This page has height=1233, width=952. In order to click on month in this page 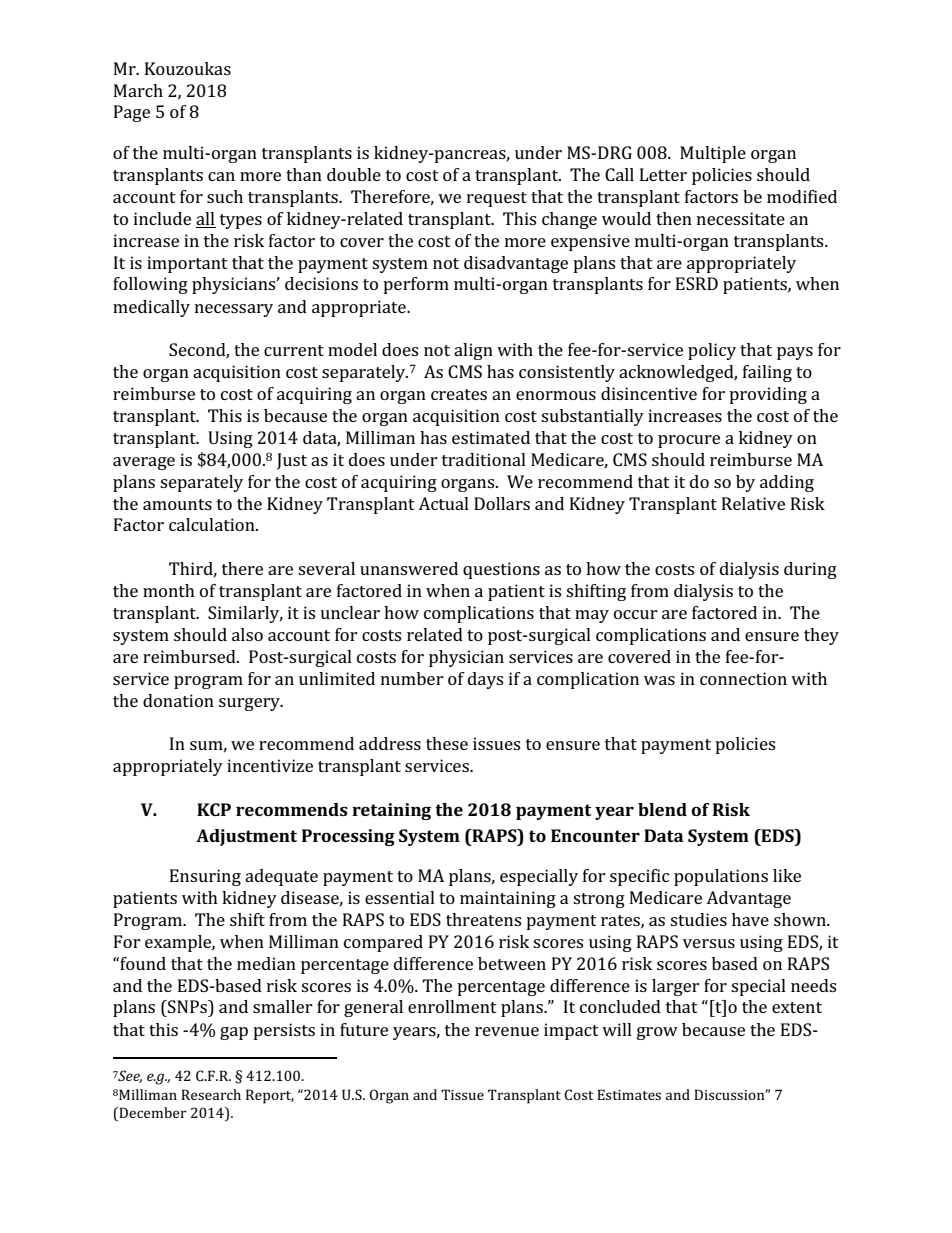, I will do `click(169, 590)`.
